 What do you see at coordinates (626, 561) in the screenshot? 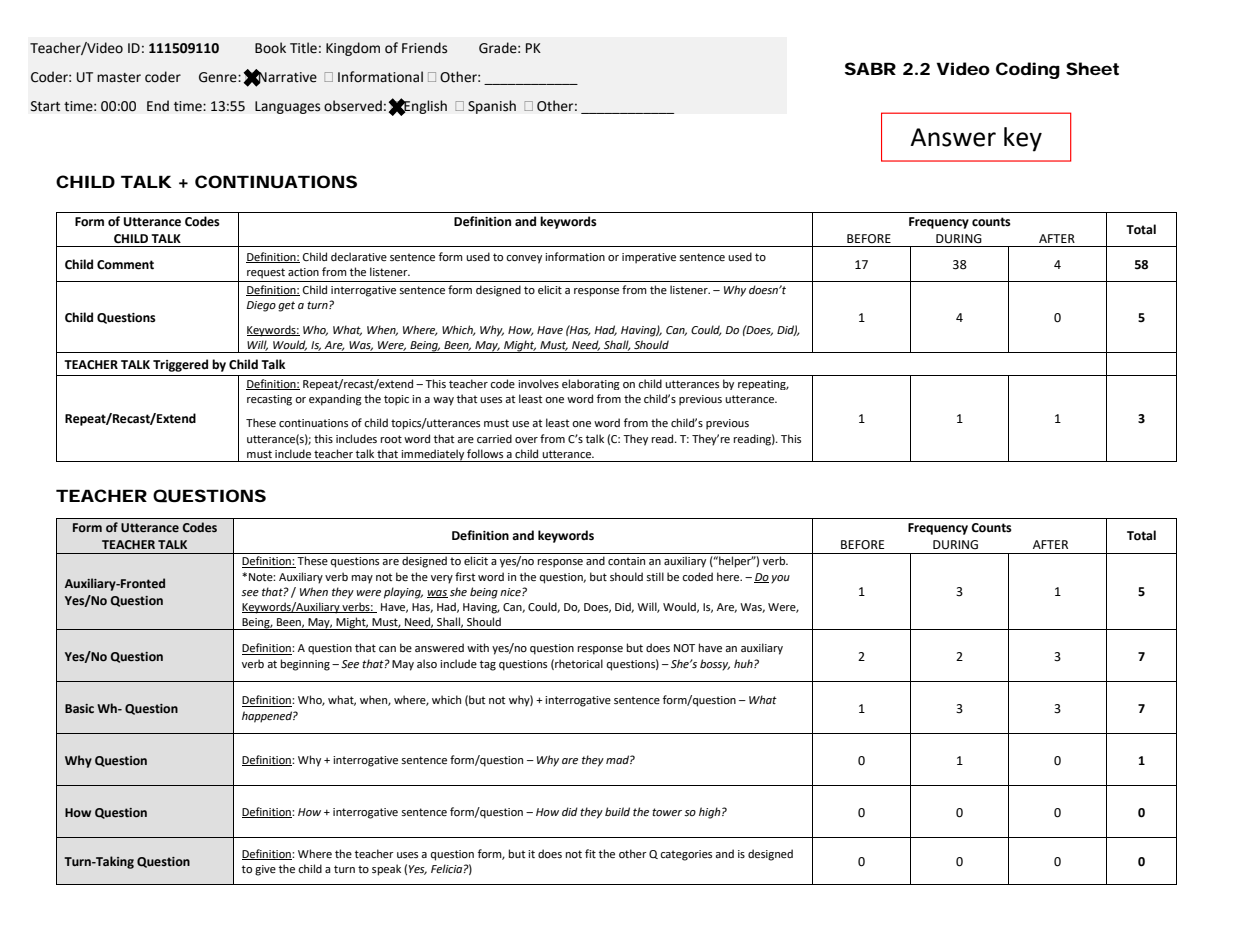
I see `contain` at bounding box center [626, 561].
